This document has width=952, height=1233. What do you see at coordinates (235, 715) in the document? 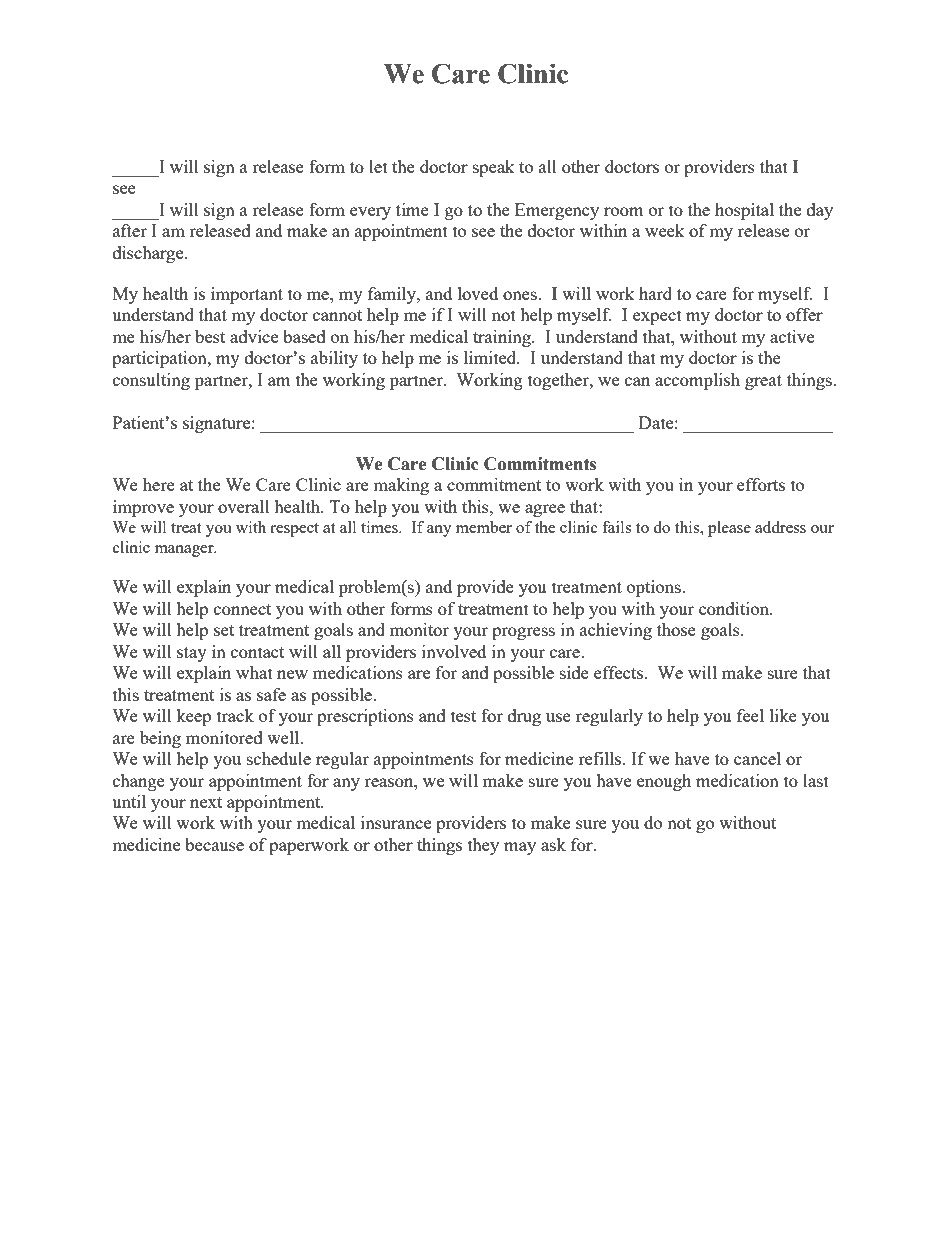
I see `track` at bounding box center [235, 715].
